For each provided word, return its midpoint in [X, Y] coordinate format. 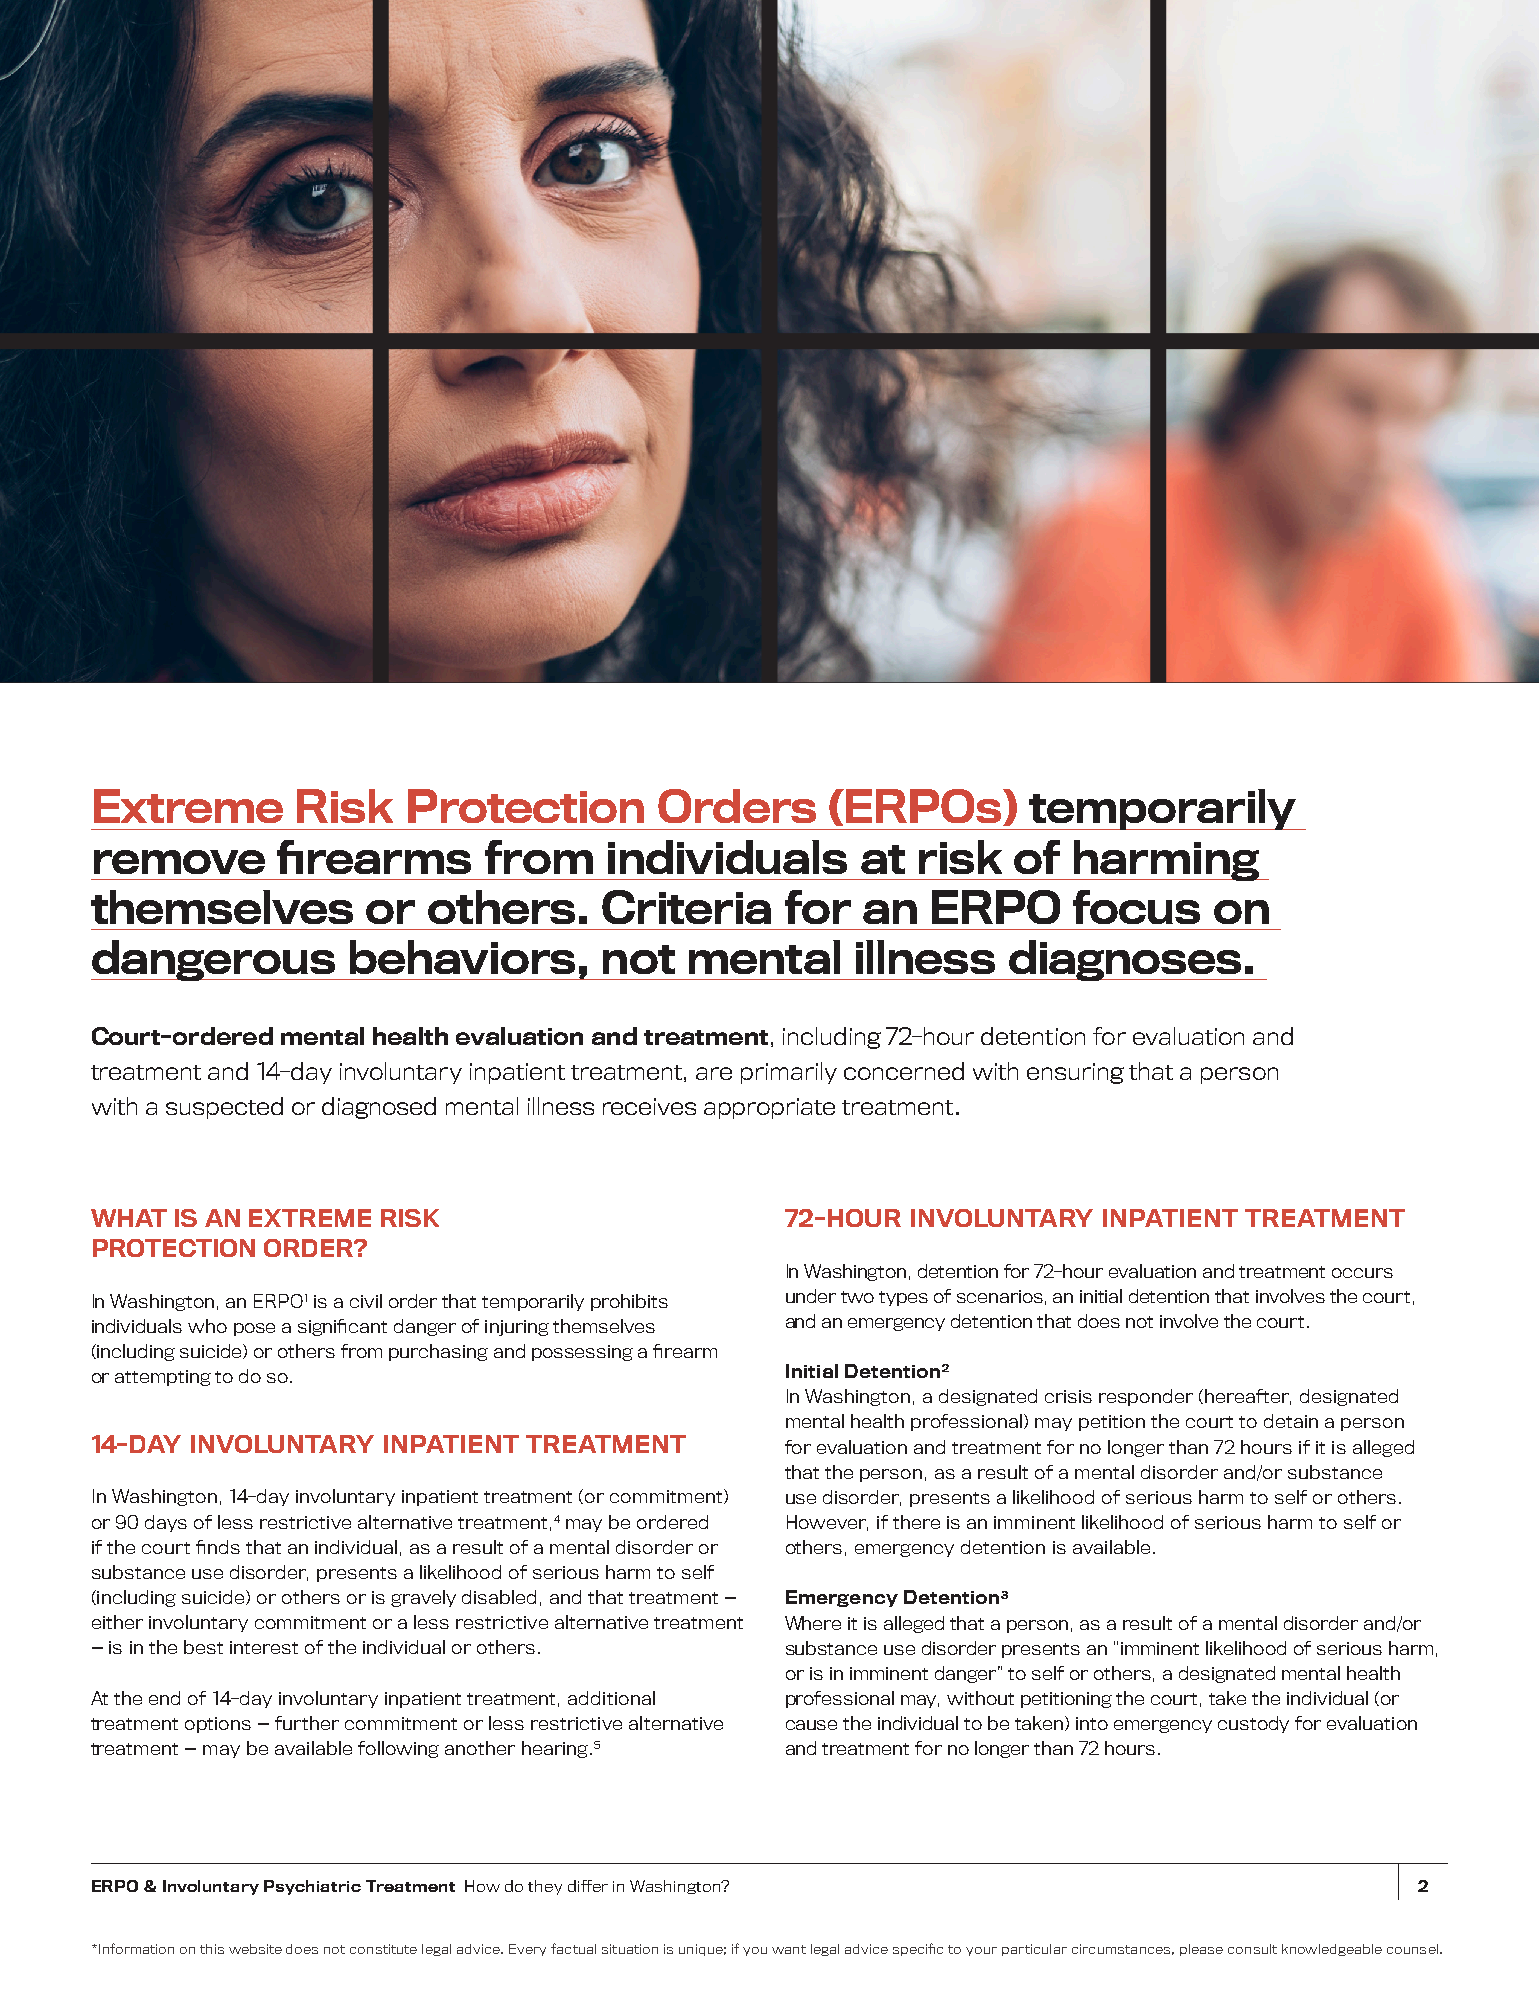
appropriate [769, 1108]
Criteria [686, 907]
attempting [163, 1378]
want [789, 1949]
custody [1253, 1724]
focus [1136, 907]
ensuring [1075, 1073]
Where [813, 1623]
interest [264, 1647]
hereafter [1248, 1397]
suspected [224, 1108]
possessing [582, 1353]
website [255, 1949]
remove [179, 862]
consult [1252, 1949]
